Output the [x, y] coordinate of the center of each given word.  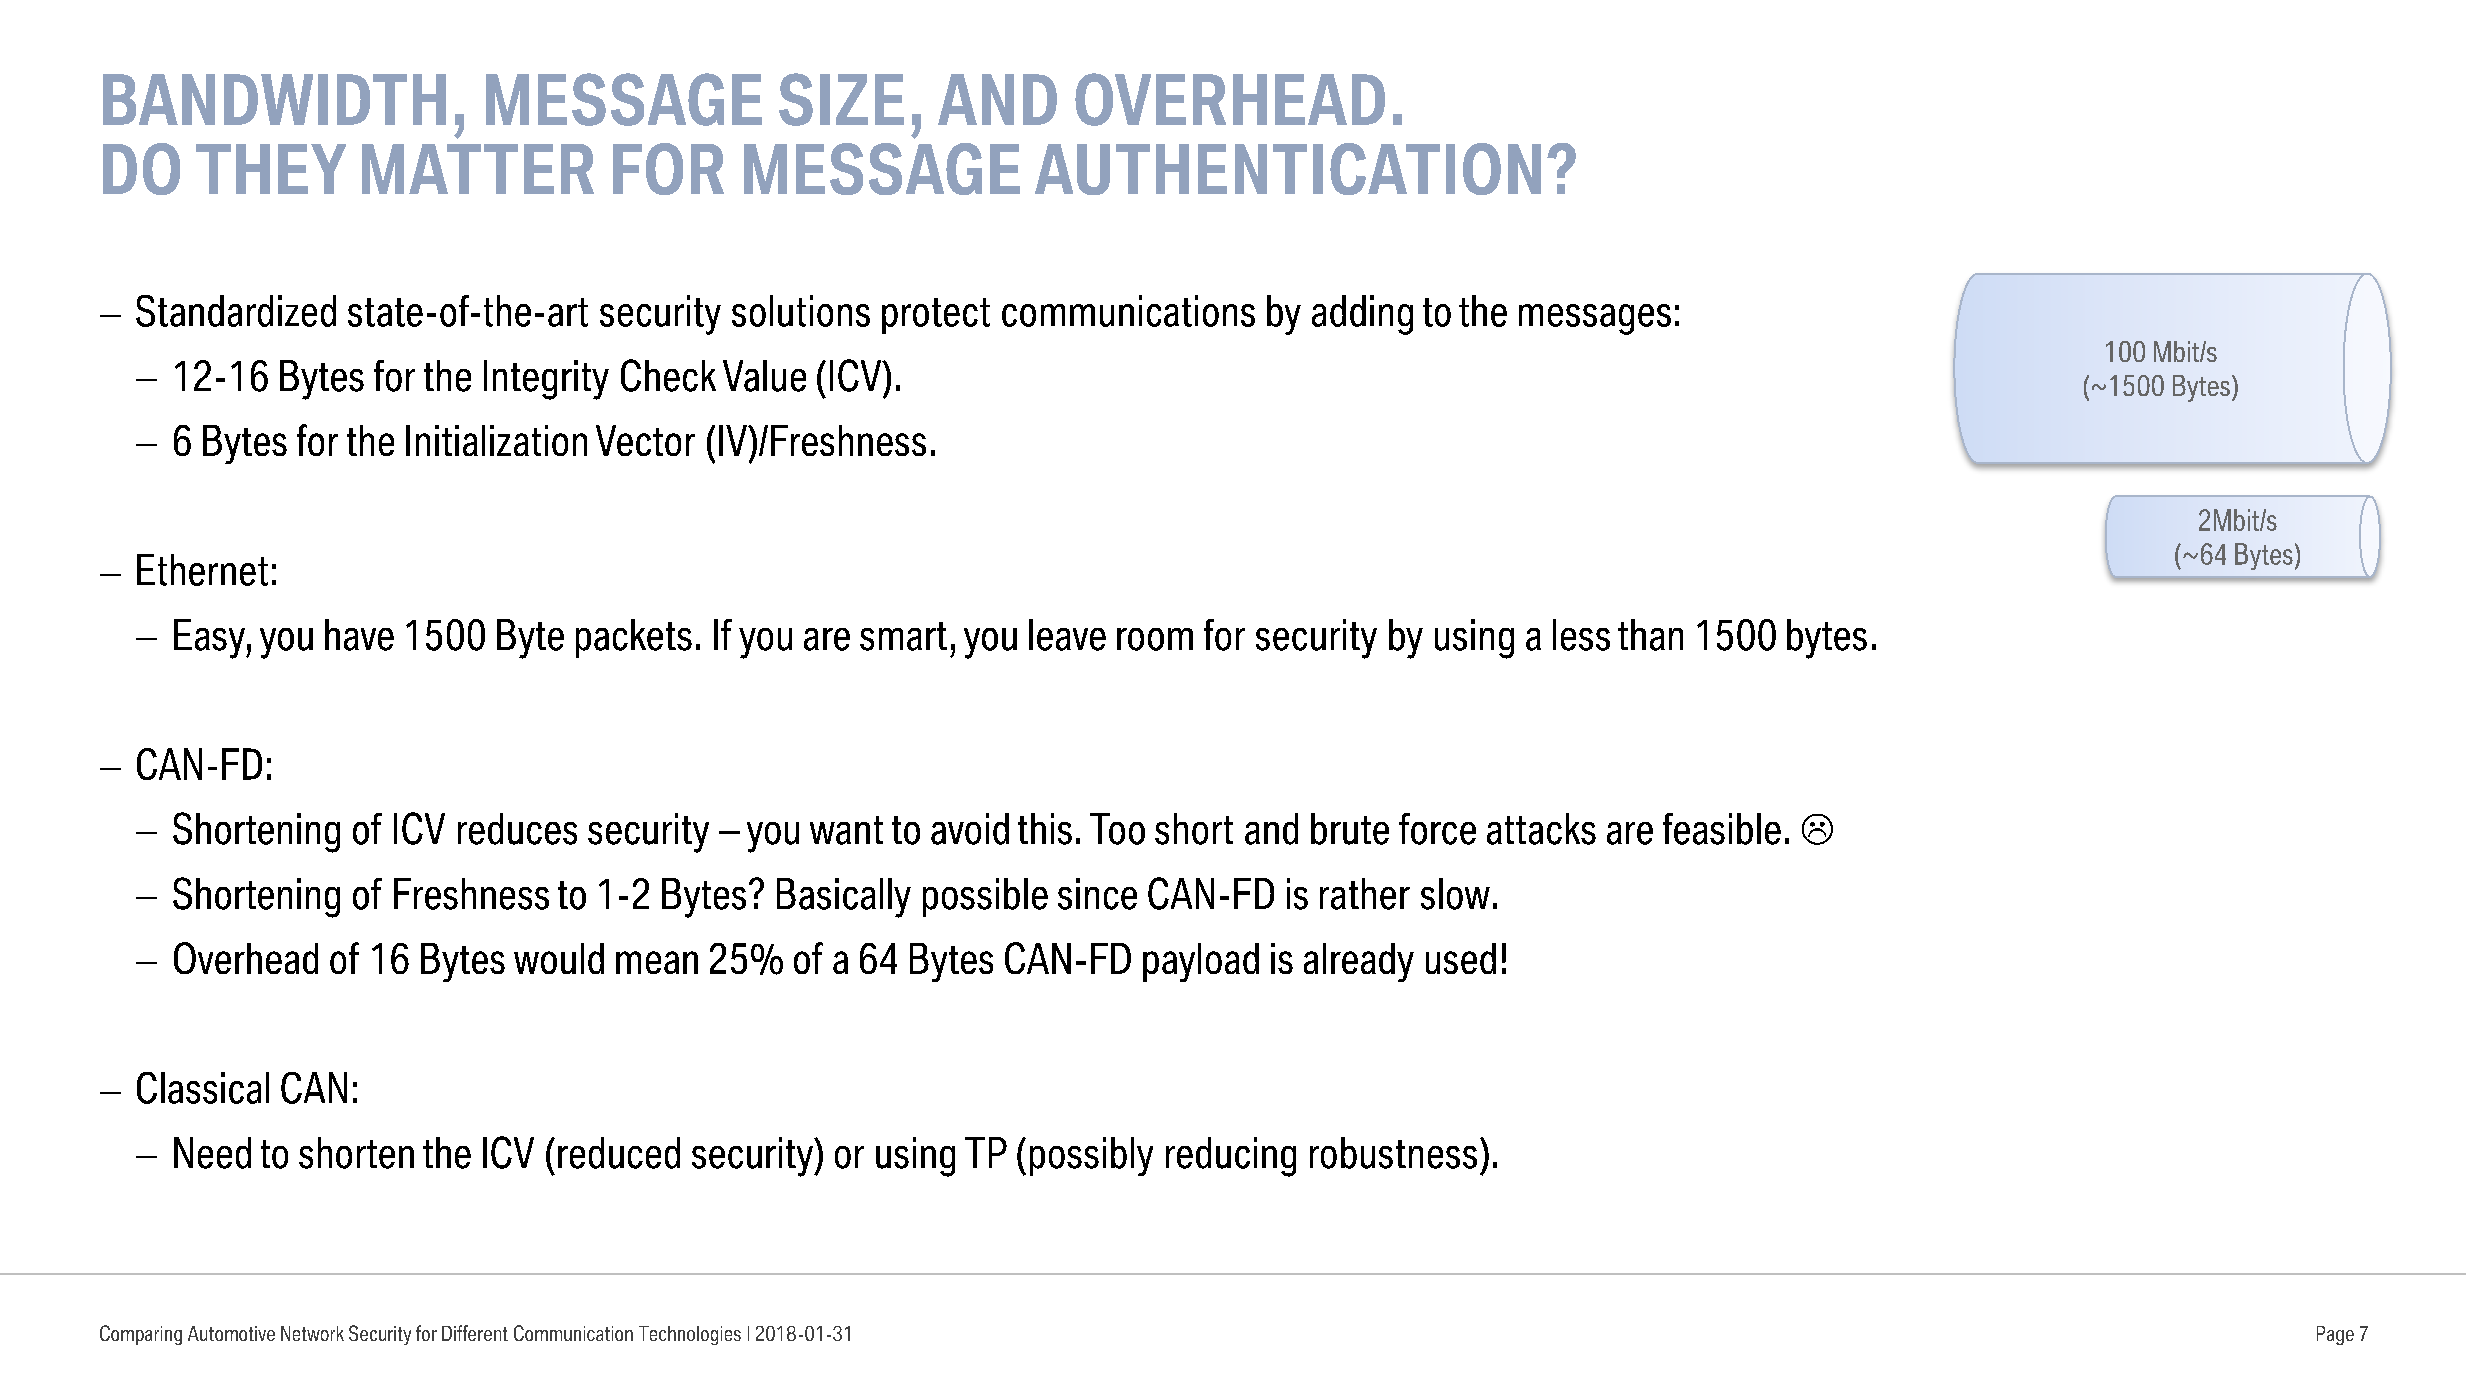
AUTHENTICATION [1288, 169]
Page [2335, 1335]
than [1650, 635]
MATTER [478, 169]
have [359, 635]
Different [475, 1333]
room [1155, 639]
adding [1362, 315]
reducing [1231, 1157]
